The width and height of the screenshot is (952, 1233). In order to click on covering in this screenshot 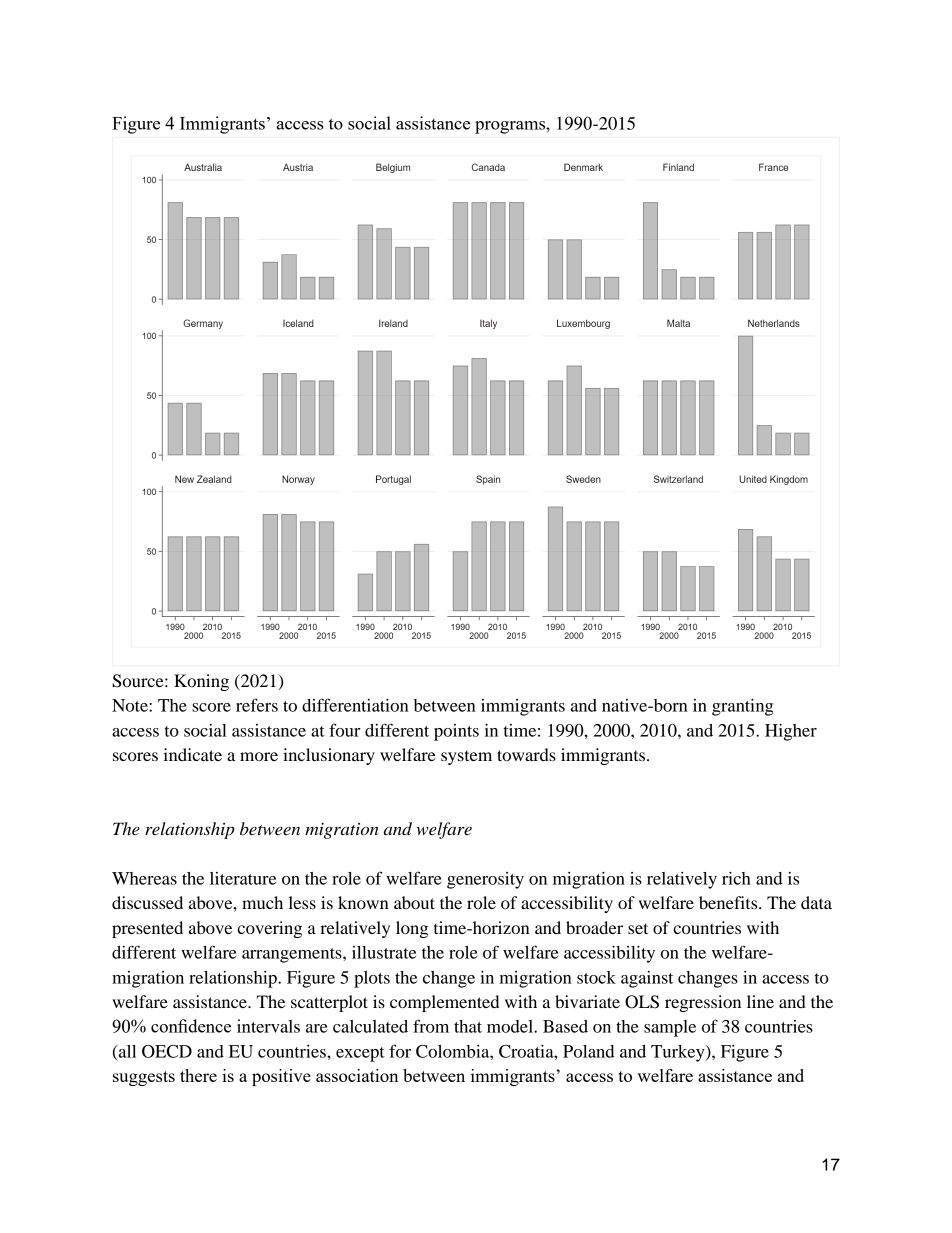, I will do `click(269, 929)`.
